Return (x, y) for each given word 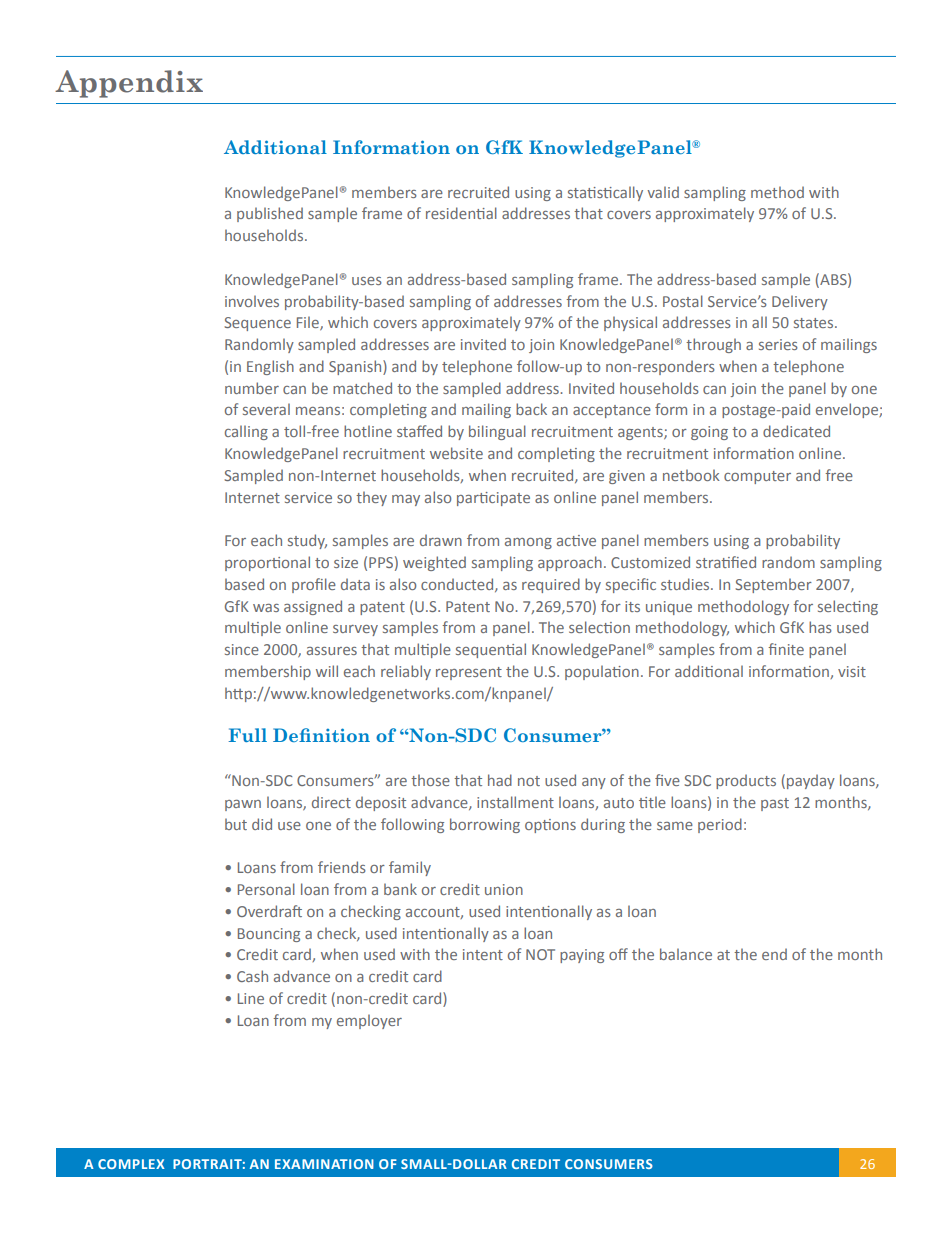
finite (786, 649)
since (242, 649)
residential (461, 213)
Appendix (129, 84)
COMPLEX (131, 1164)
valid (663, 192)
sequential (491, 650)
